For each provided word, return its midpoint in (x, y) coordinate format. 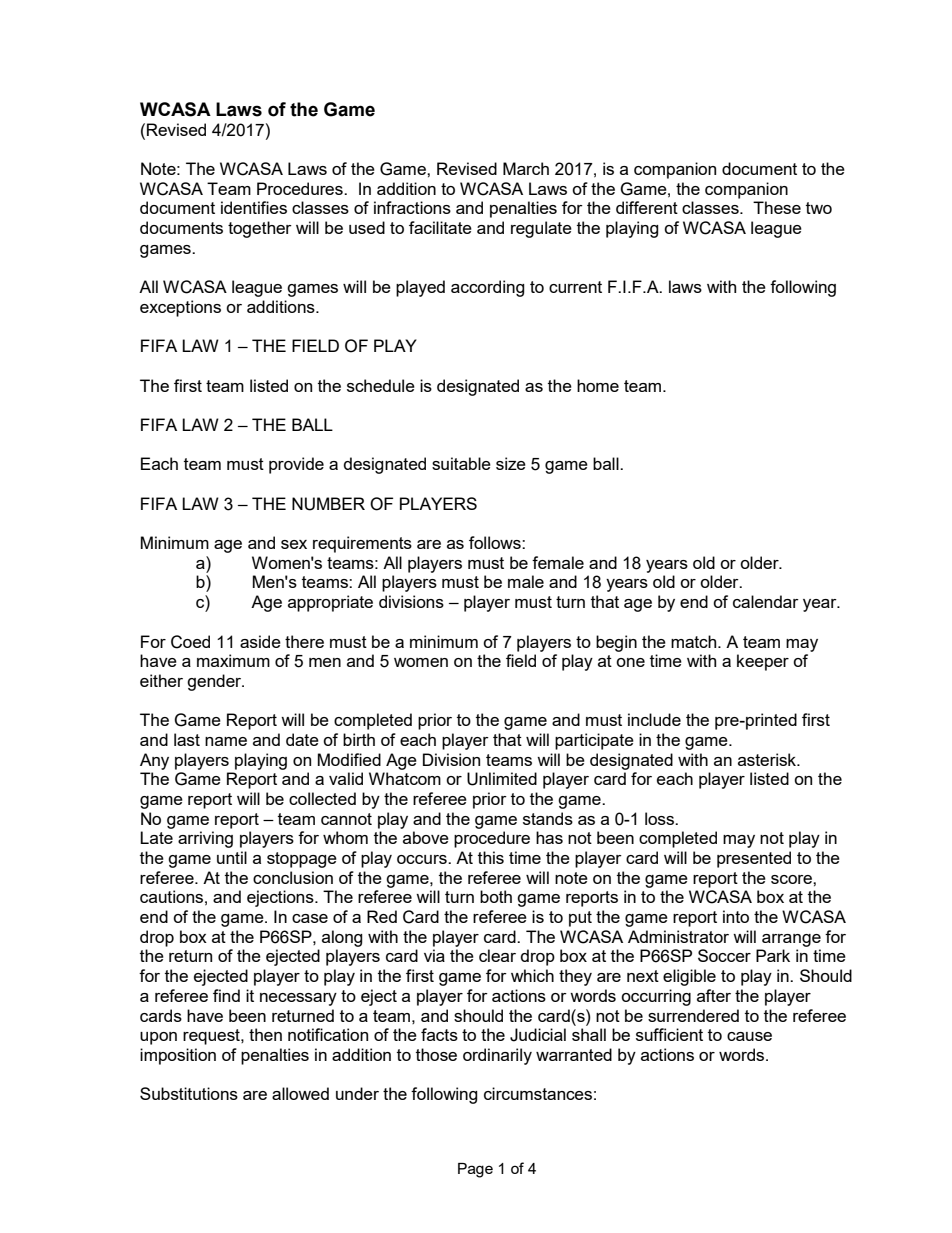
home (598, 385)
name (226, 741)
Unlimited (502, 779)
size (511, 463)
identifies (254, 207)
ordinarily (497, 1056)
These (777, 207)
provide (296, 465)
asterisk (768, 759)
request (212, 1037)
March (526, 168)
